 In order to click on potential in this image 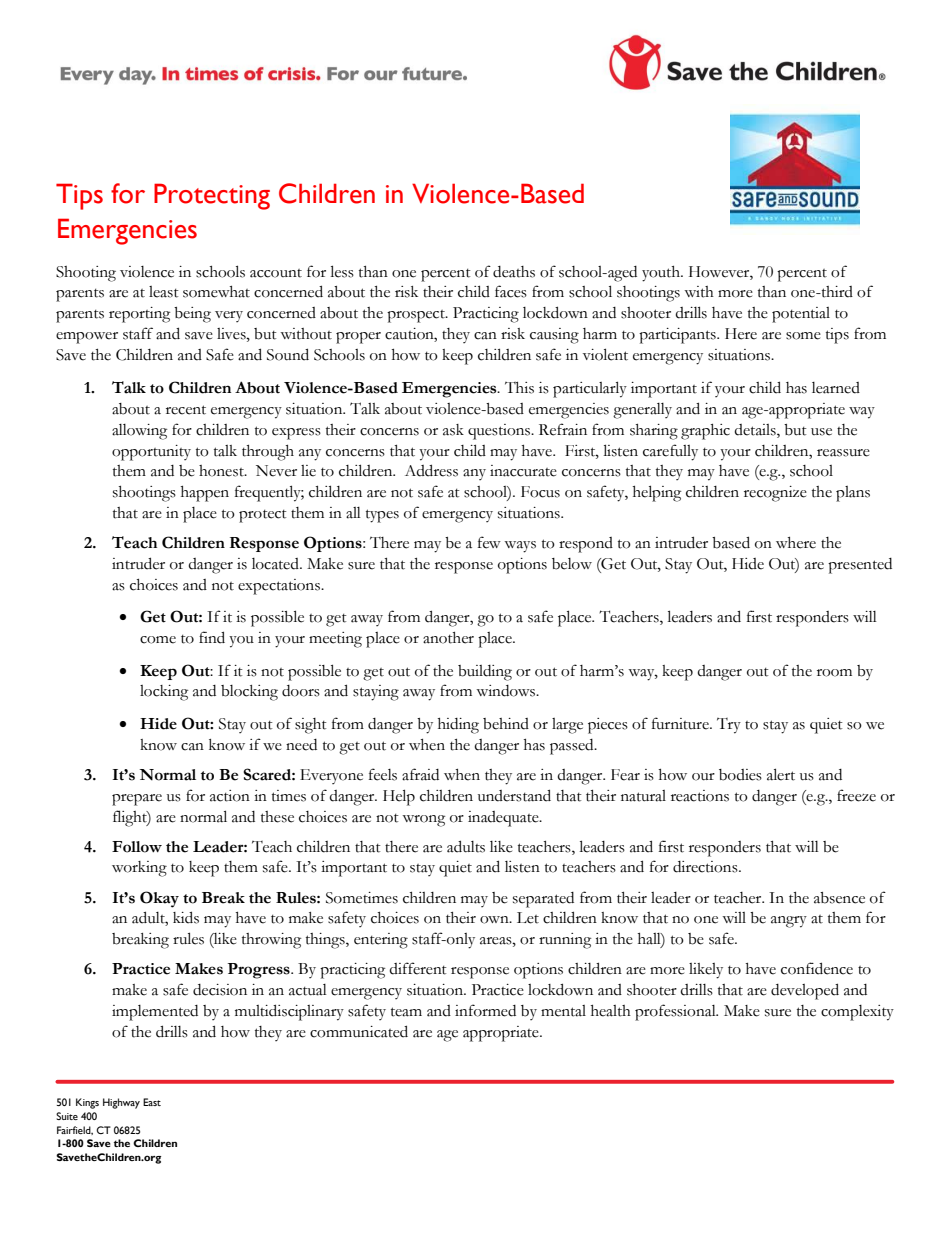, I will do `click(801, 315)`.
